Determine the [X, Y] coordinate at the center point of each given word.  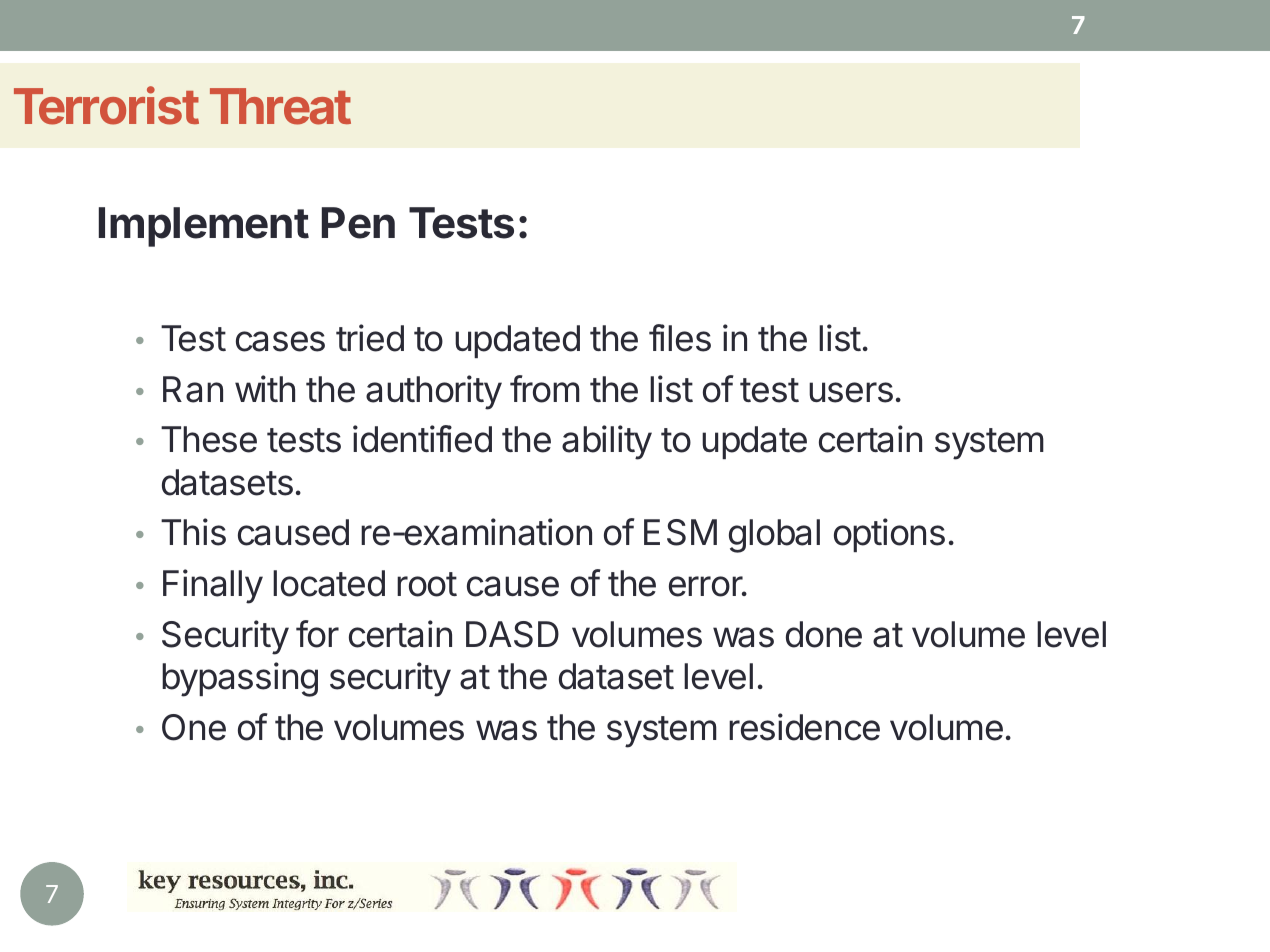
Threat [280, 106]
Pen [358, 223]
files [680, 338]
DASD [512, 634]
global [774, 536]
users [851, 392]
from [545, 389]
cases [280, 341]
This [193, 532]
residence [804, 727]
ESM [680, 532]
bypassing [240, 679]
